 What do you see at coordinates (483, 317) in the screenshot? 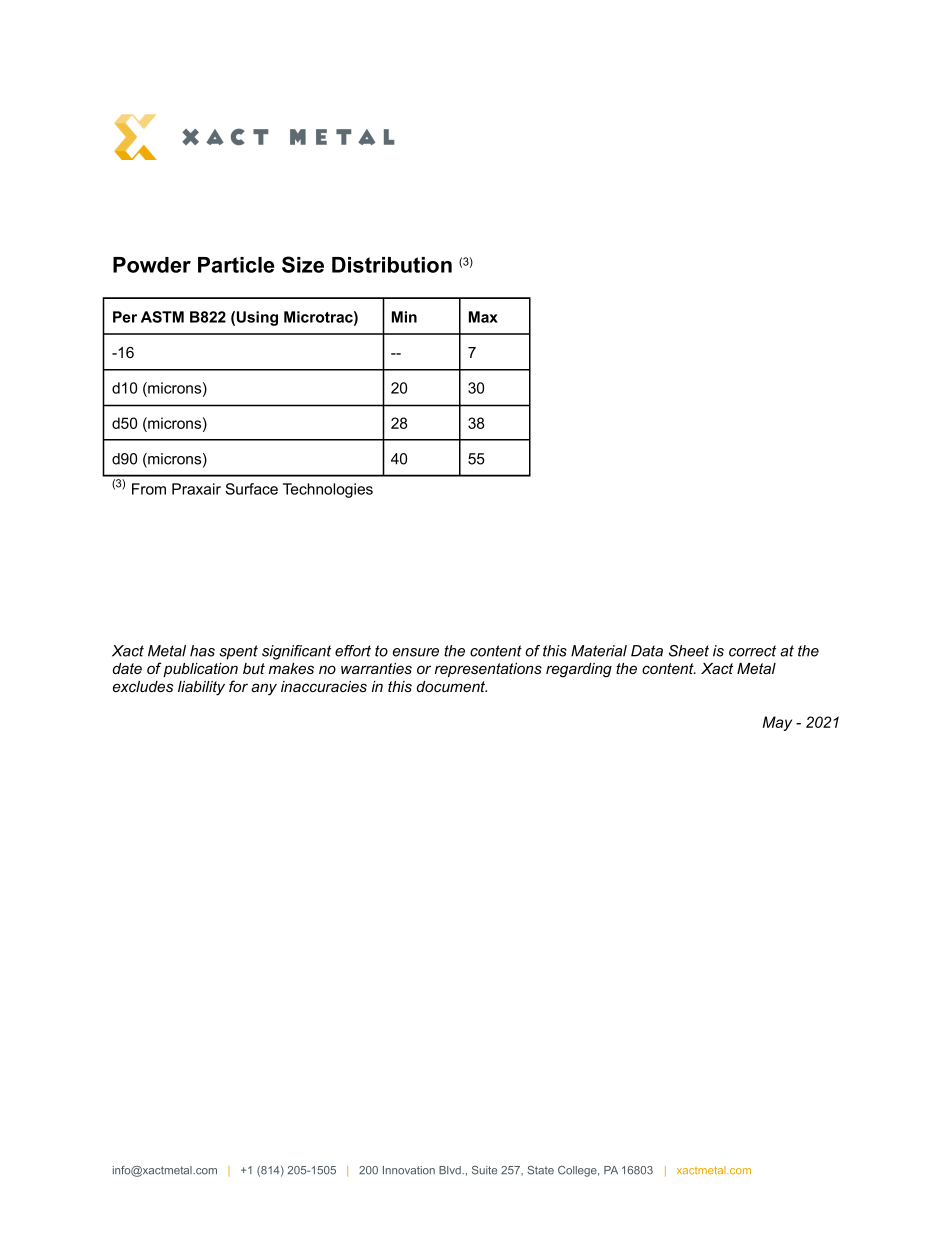
I see `Max` at bounding box center [483, 317].
